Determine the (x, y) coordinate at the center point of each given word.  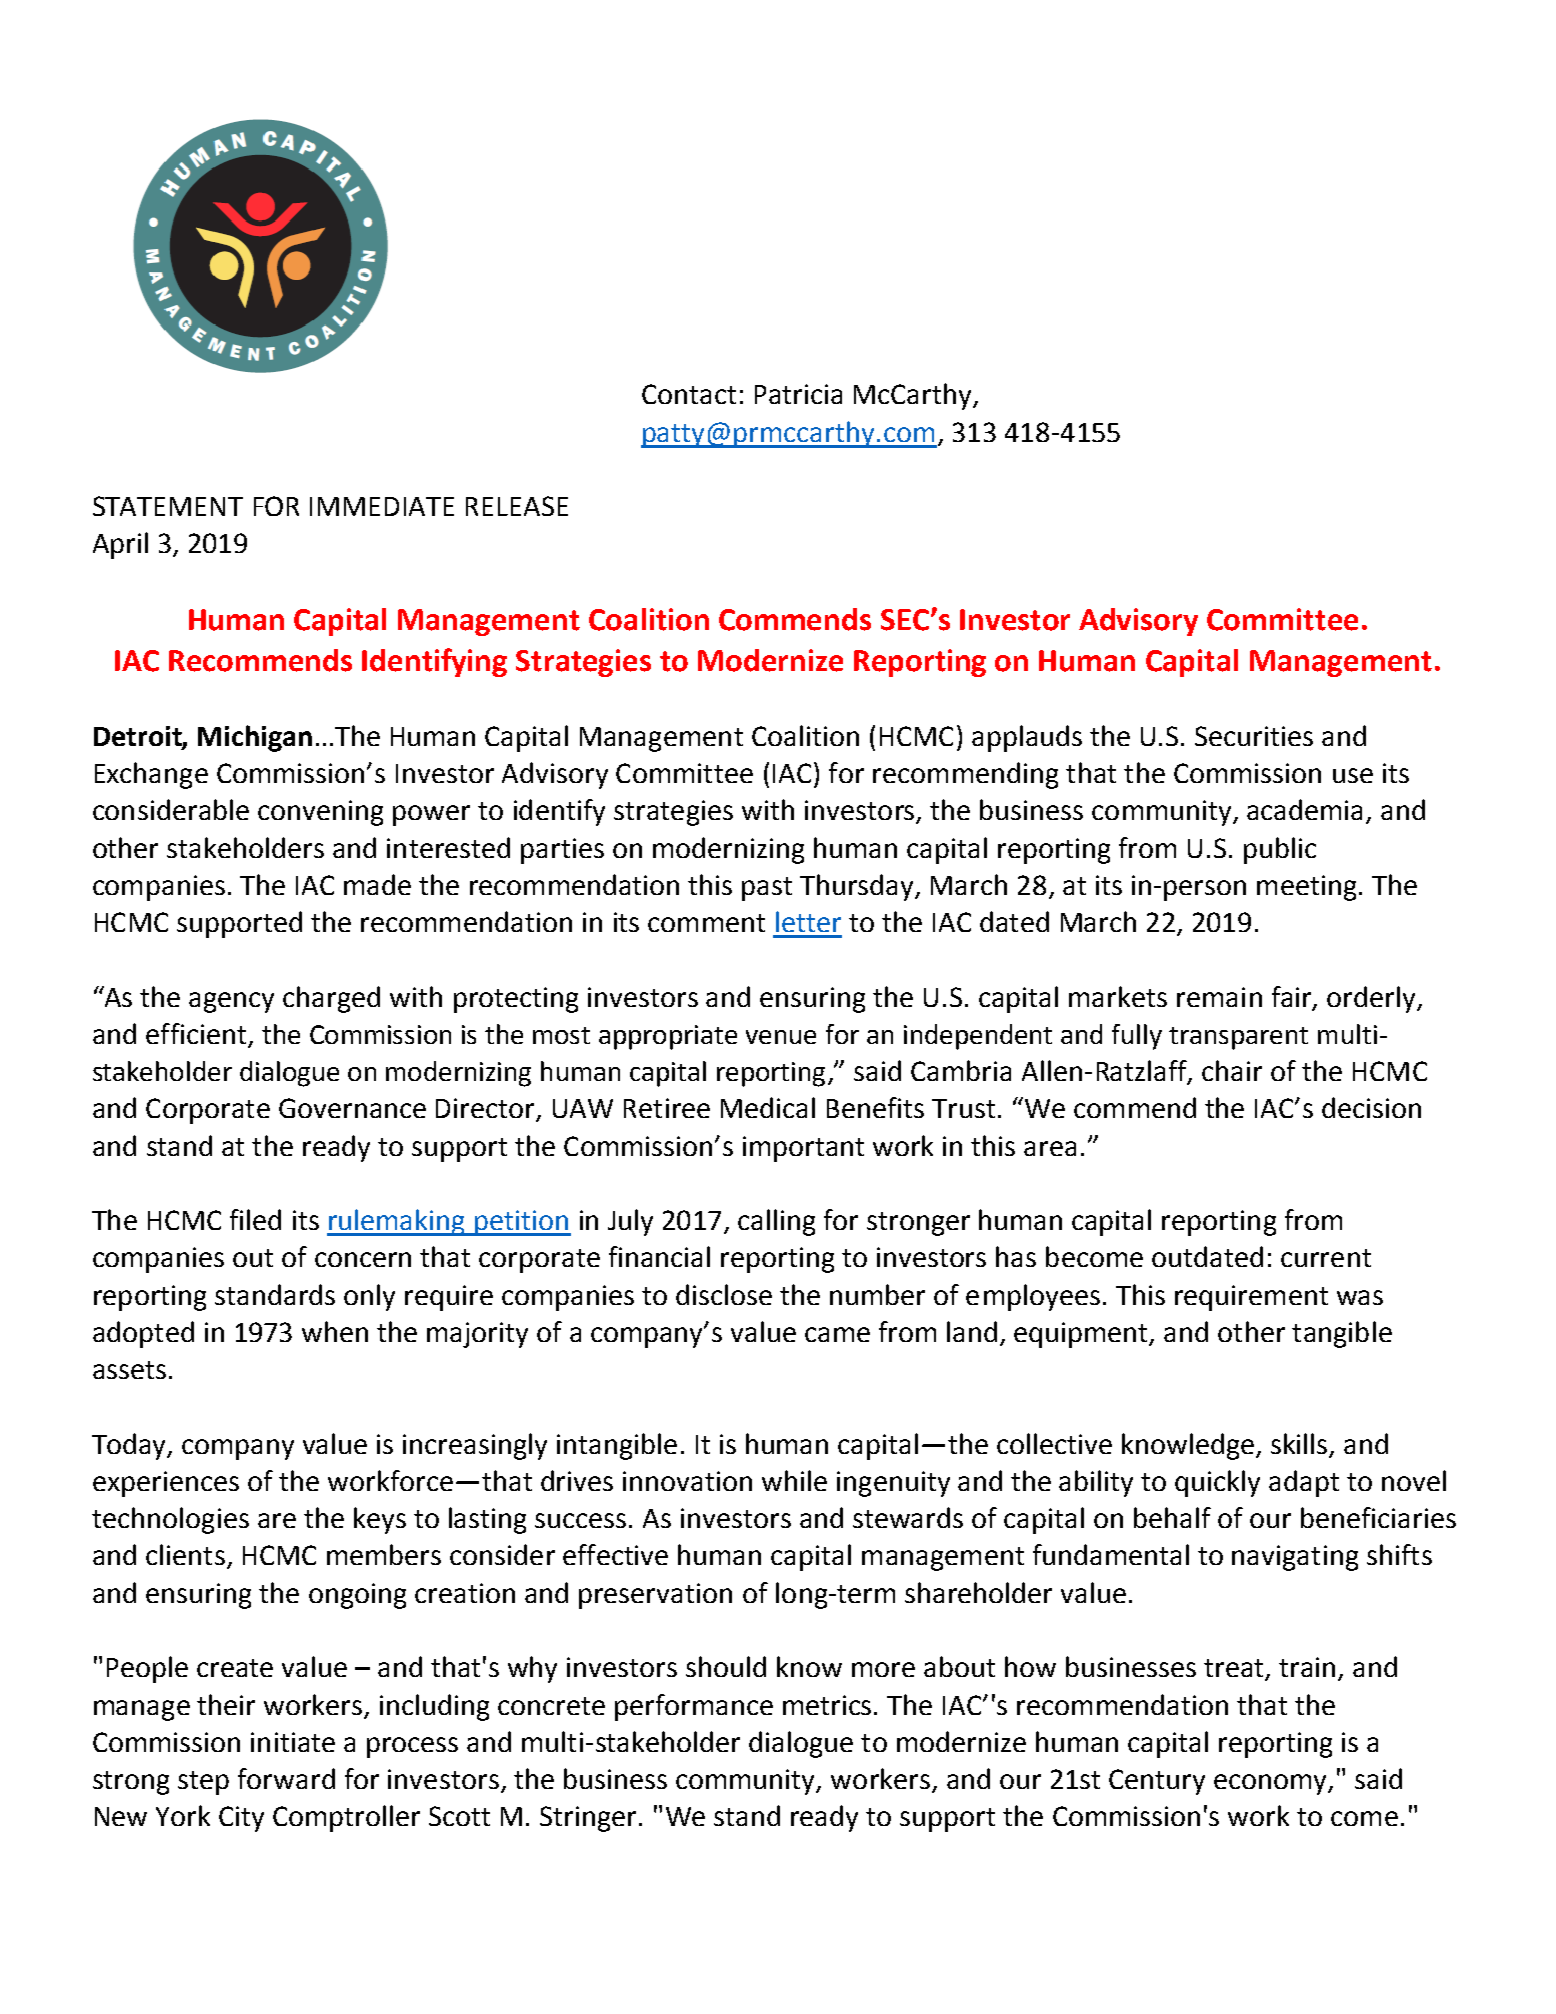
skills (1299, 1443)
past (767, 889)
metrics (829, 1705)
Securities (1254, 736)
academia (1304, 809)
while (794, 1480)
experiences (166, 1484)
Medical (768, 1107)
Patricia (798, 394)
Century (1157, 1782)
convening (320, 813)
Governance (352, 1108)
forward (286, 1778)
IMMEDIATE (382, 506)
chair (1232, 1070)
